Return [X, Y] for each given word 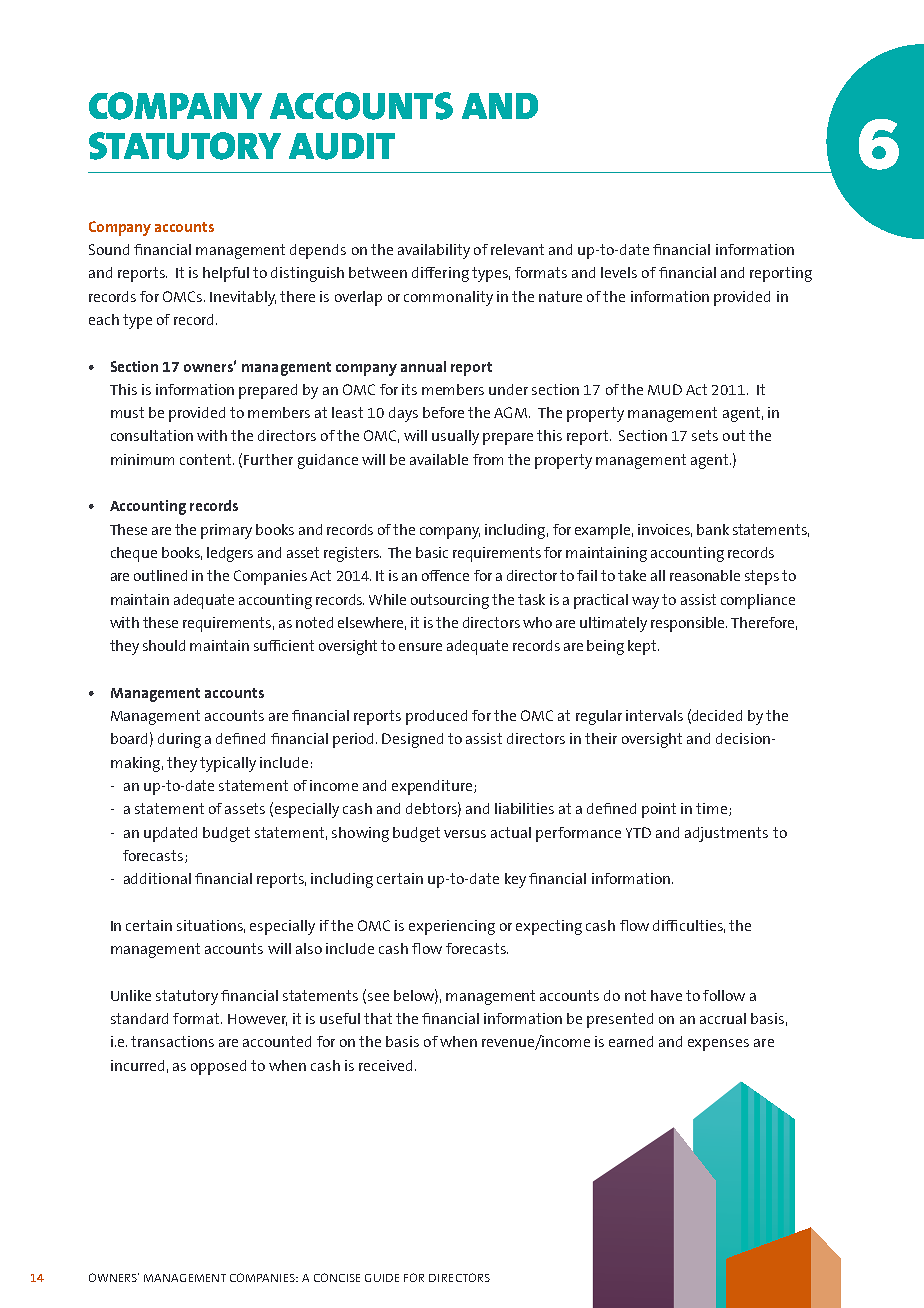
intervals [654, 715]
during [179, 740]
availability [434, 251]
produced [436, 717]
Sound [109, 249]
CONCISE [337, 1277]
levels [619, 272]
